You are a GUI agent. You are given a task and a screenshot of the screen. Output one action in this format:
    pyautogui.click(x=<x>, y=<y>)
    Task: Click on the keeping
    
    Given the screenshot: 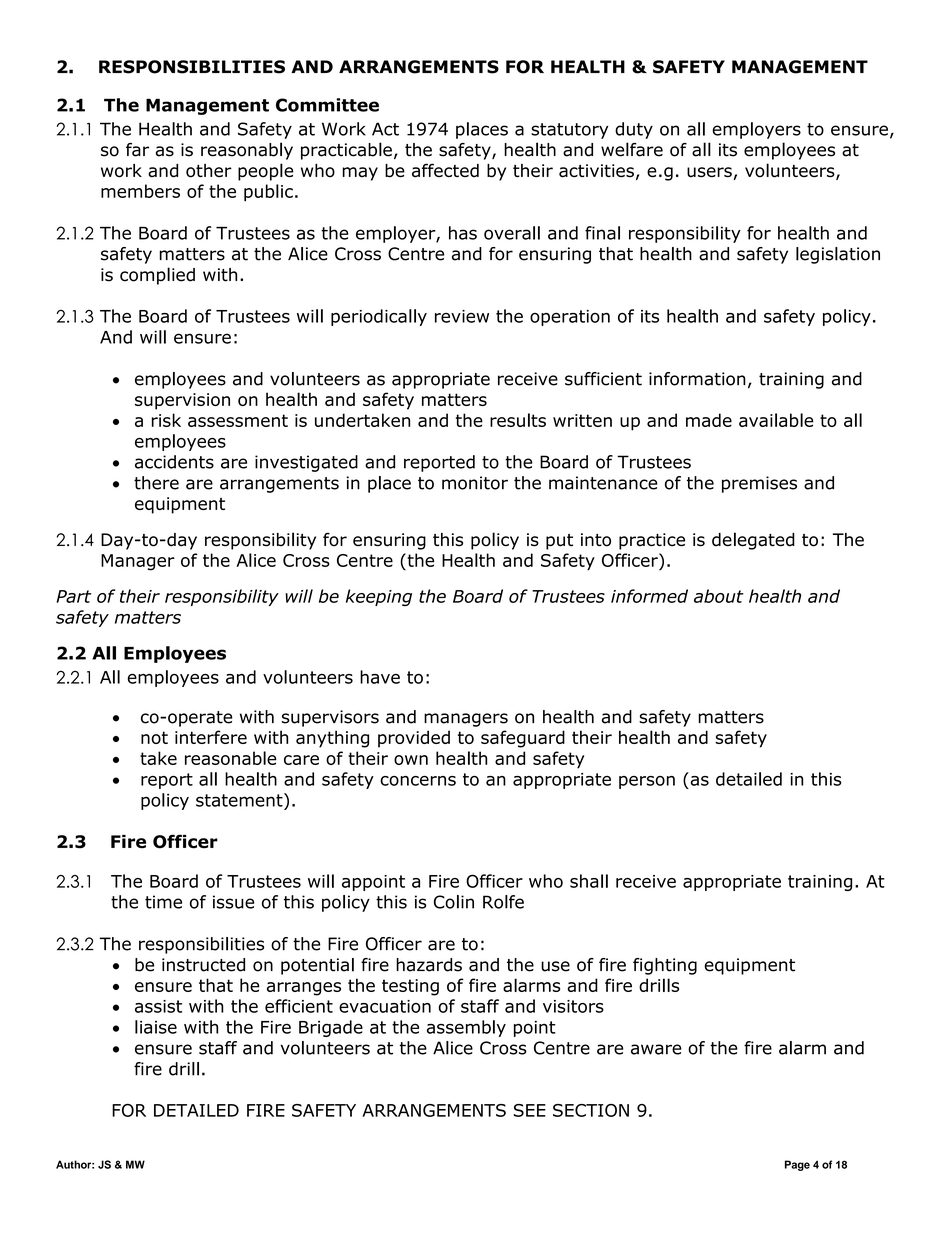 What is the action you would take?
    pyautogui.click(x=379, y=597)
